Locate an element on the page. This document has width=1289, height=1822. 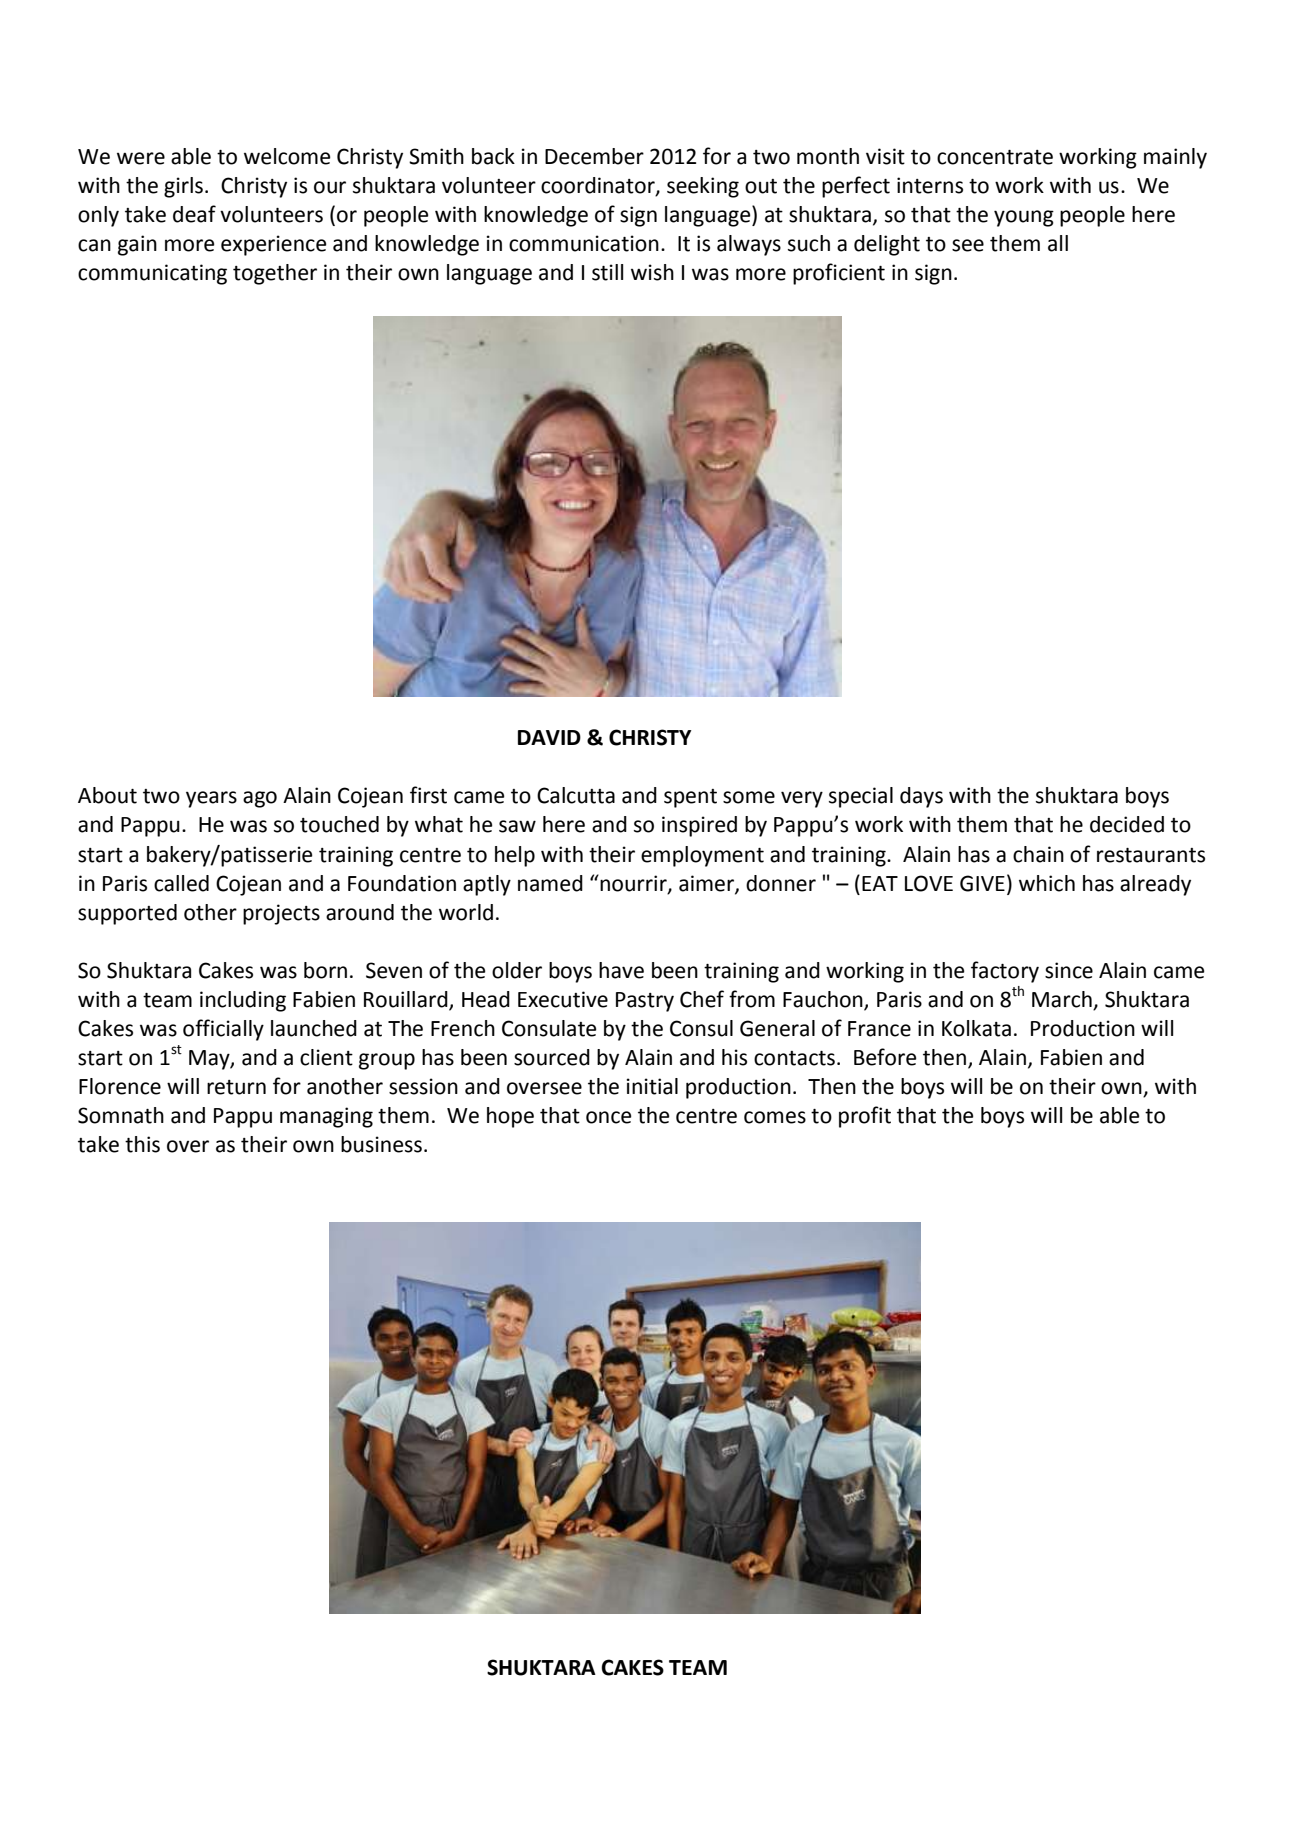
return is located at coordinates (236, 1087).
